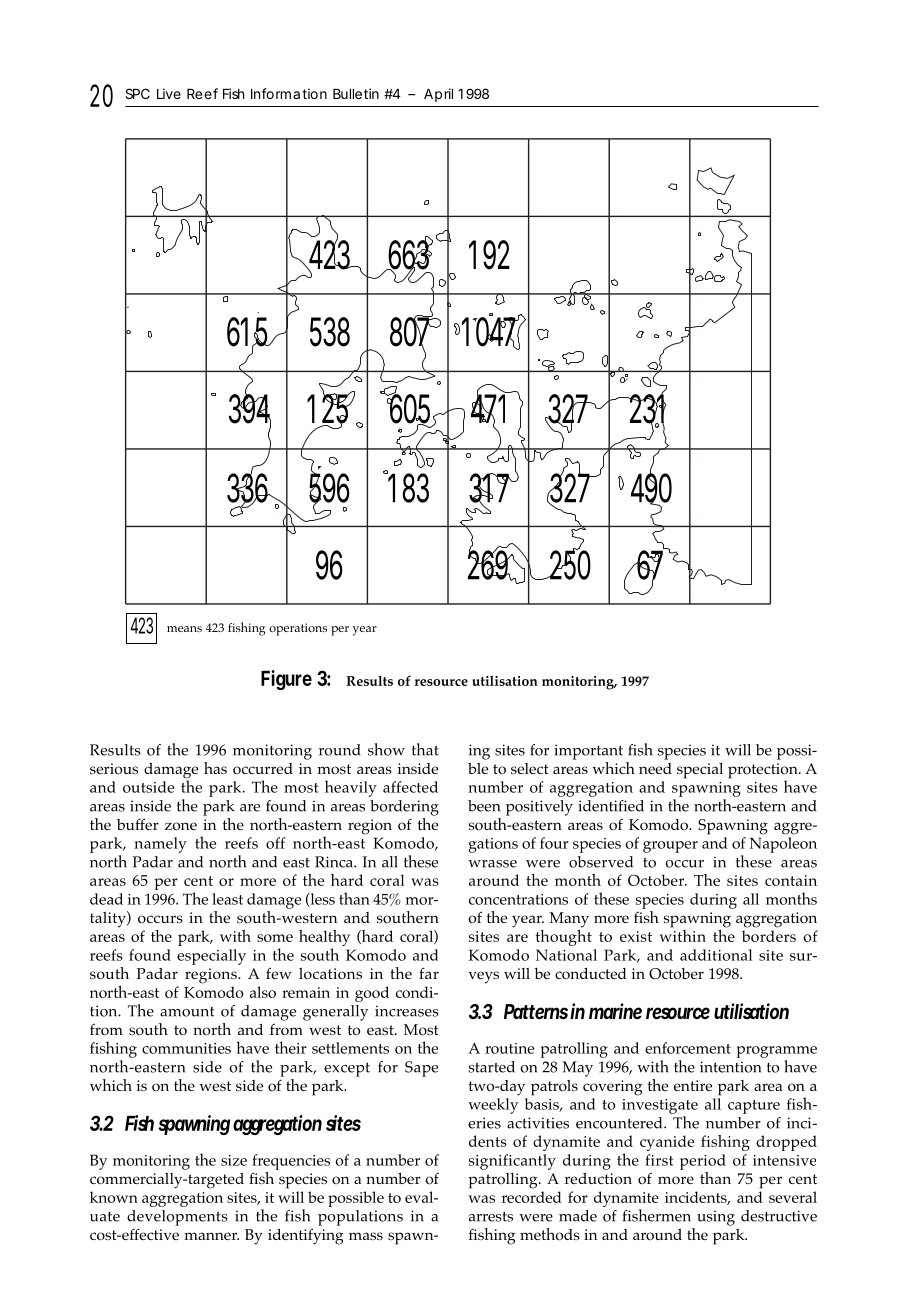 The width and height of the document is (924, 1308). What do you see at coordinates (425, 749) in the document?
I see `that` at bounding box center [425, 749].
